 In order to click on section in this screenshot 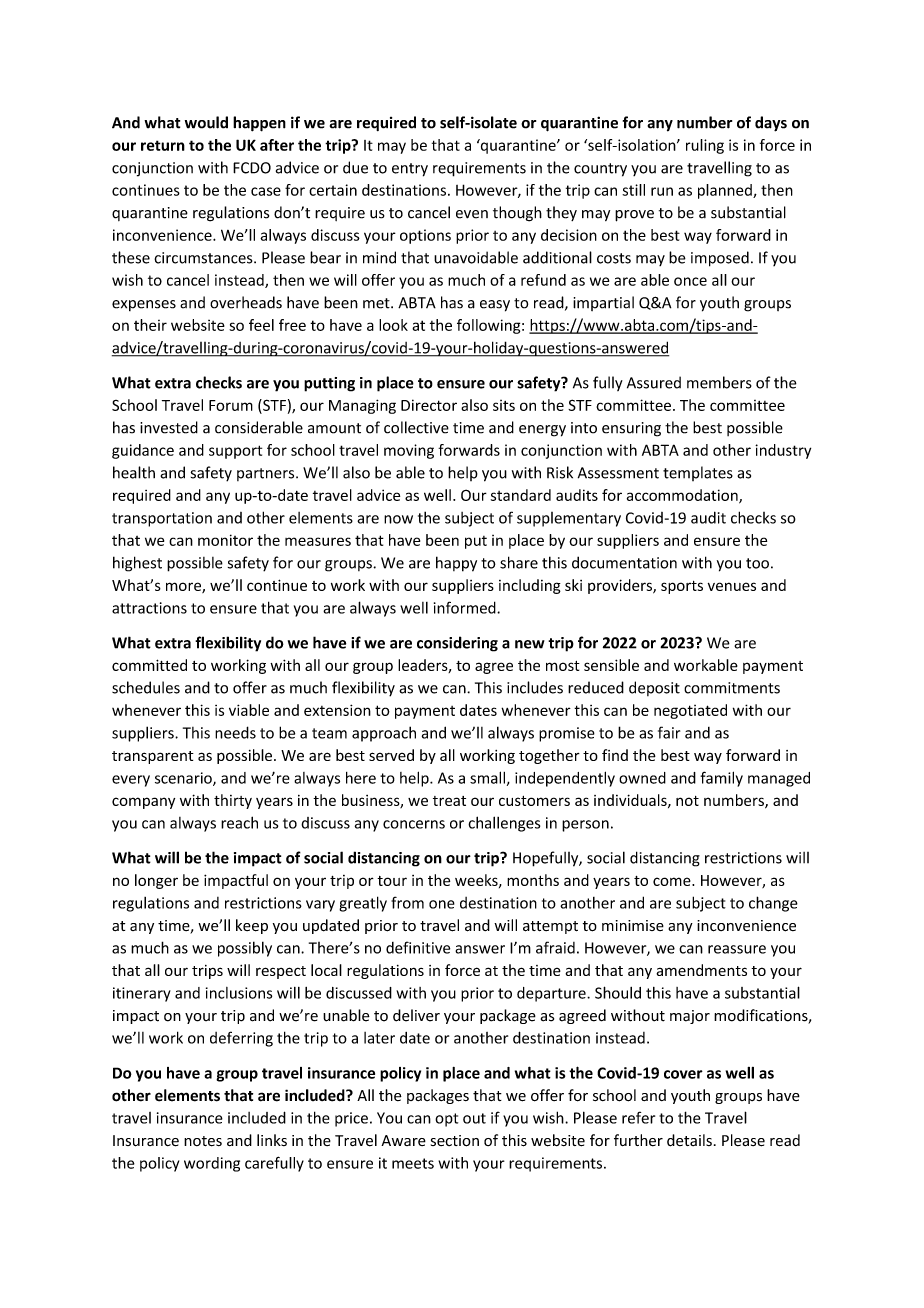, I will do `click(455, 1141)`.
